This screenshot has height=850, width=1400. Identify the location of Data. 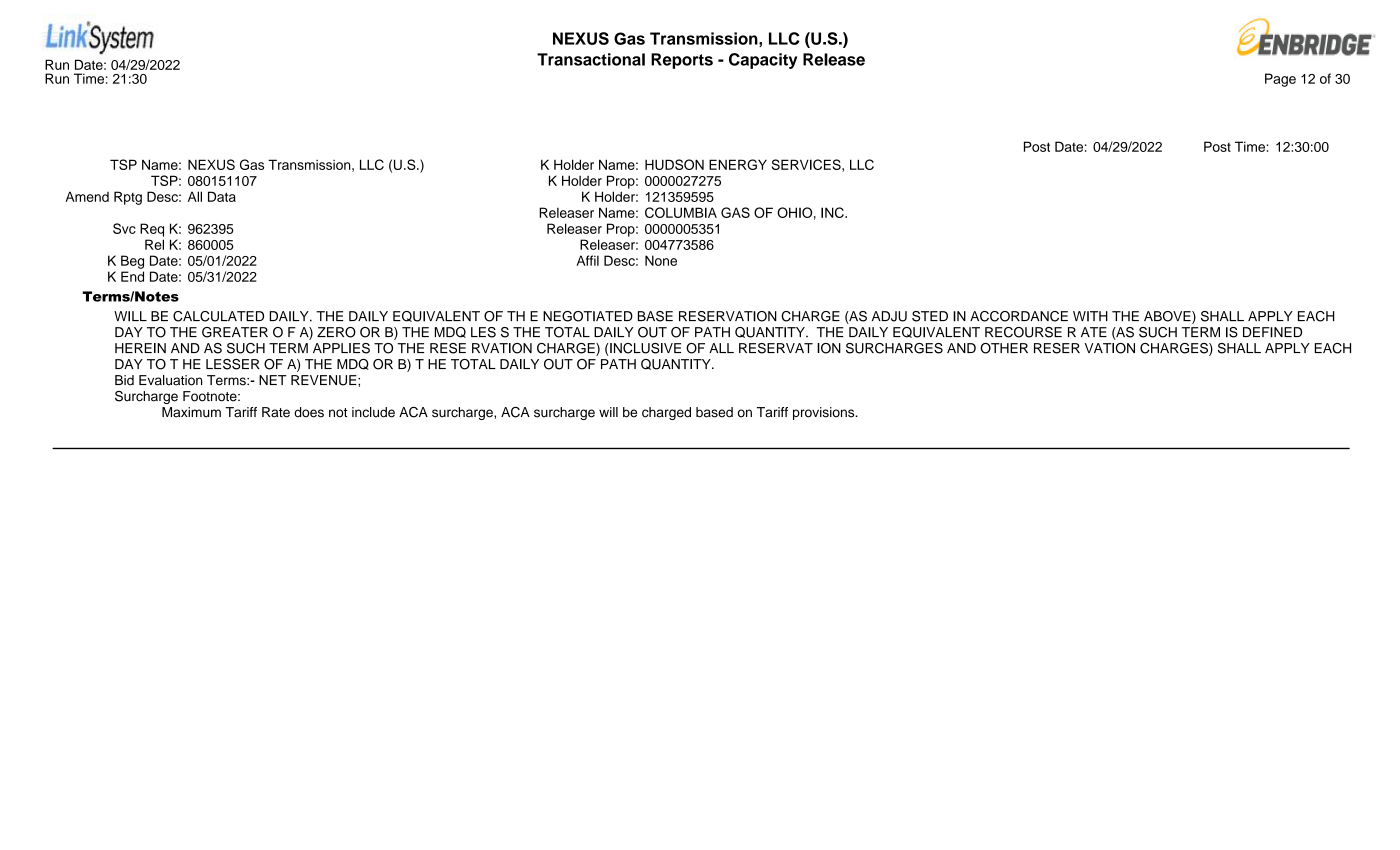
(222, 196).
